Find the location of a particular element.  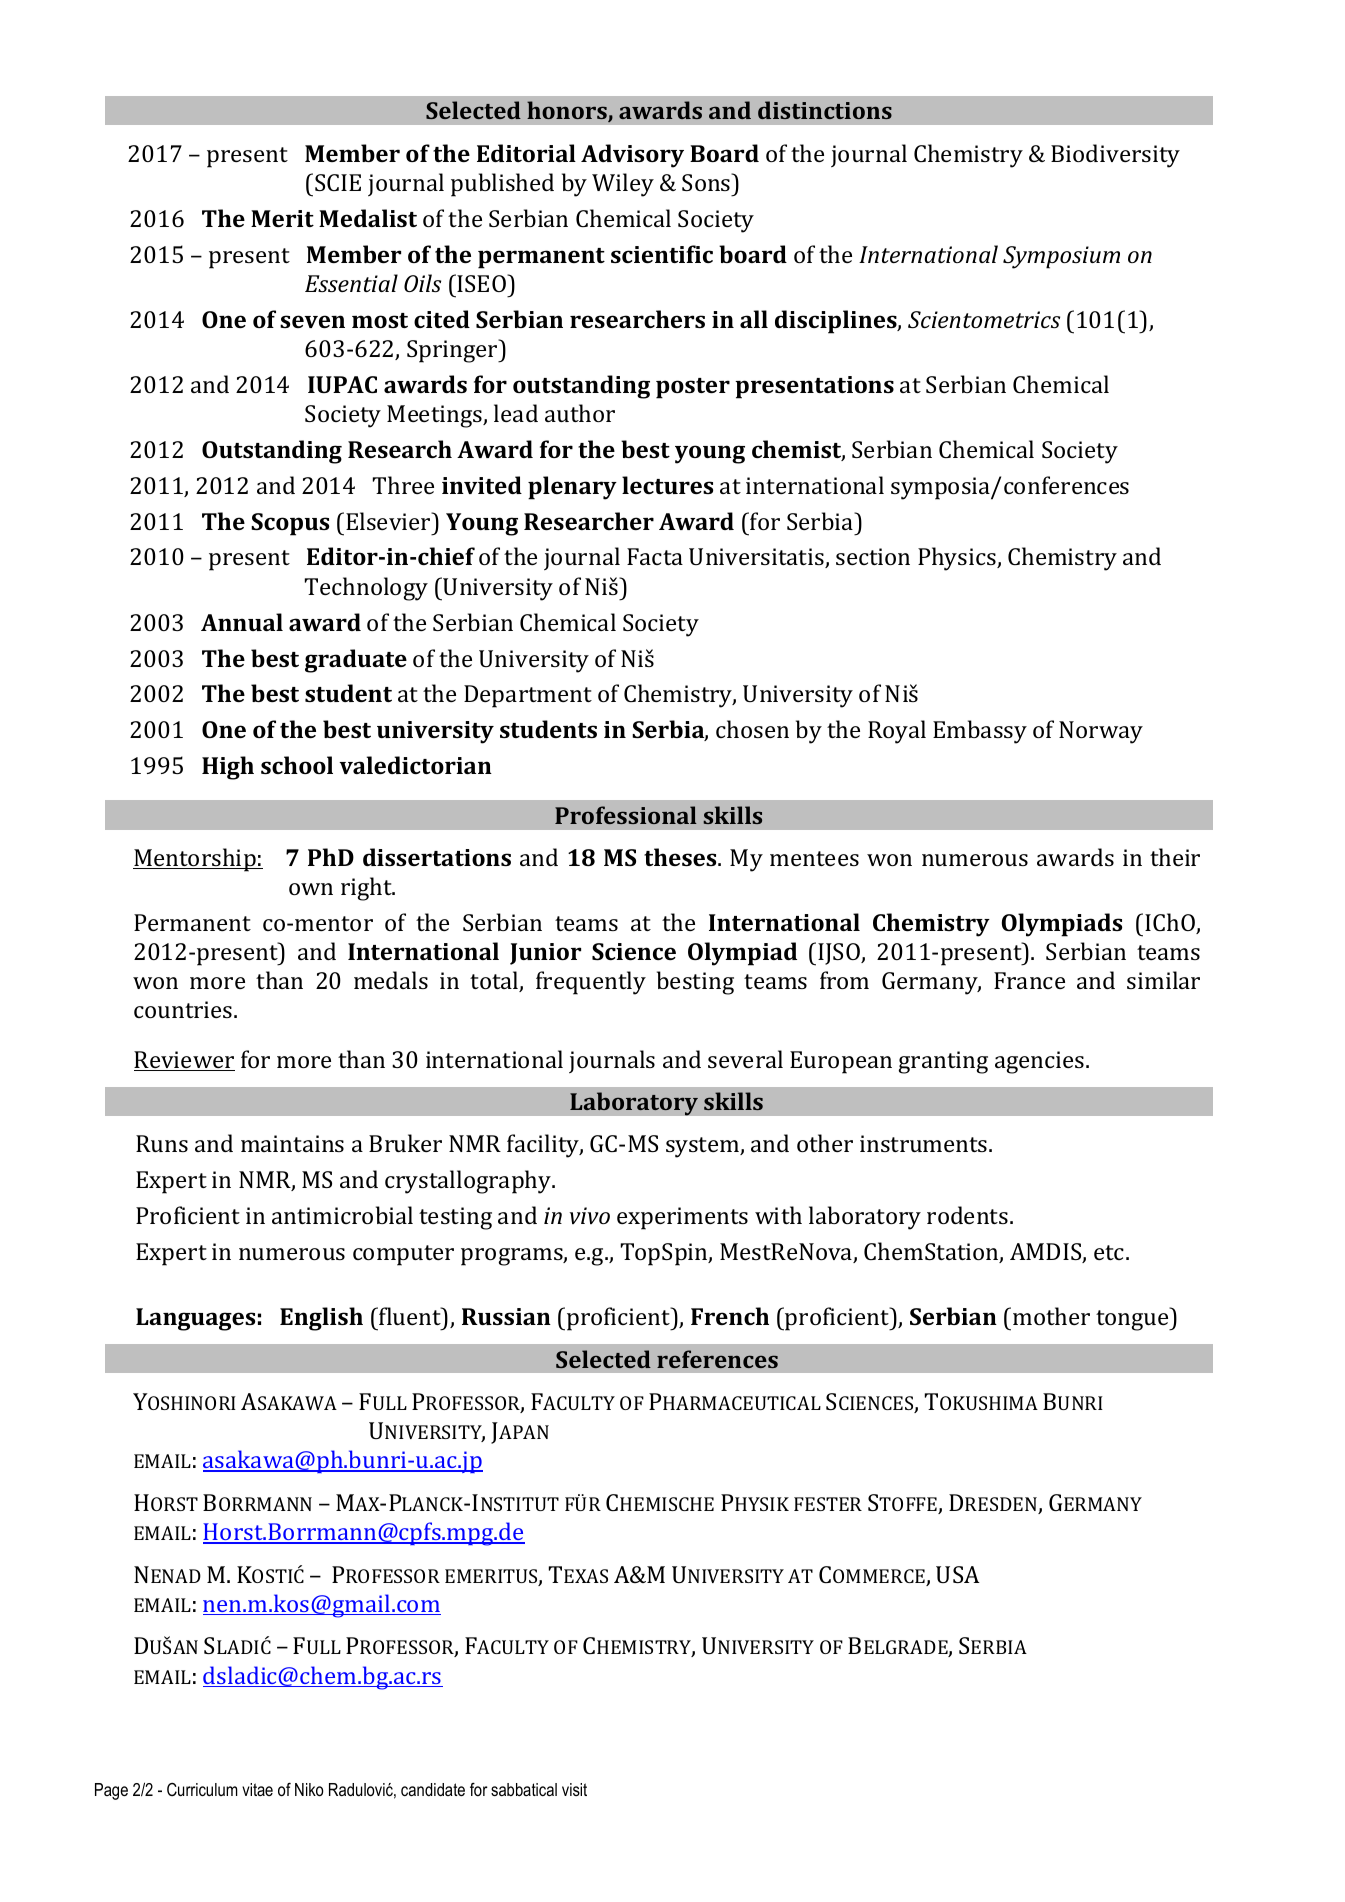

Advisory is located at coordinates (632, 156).
